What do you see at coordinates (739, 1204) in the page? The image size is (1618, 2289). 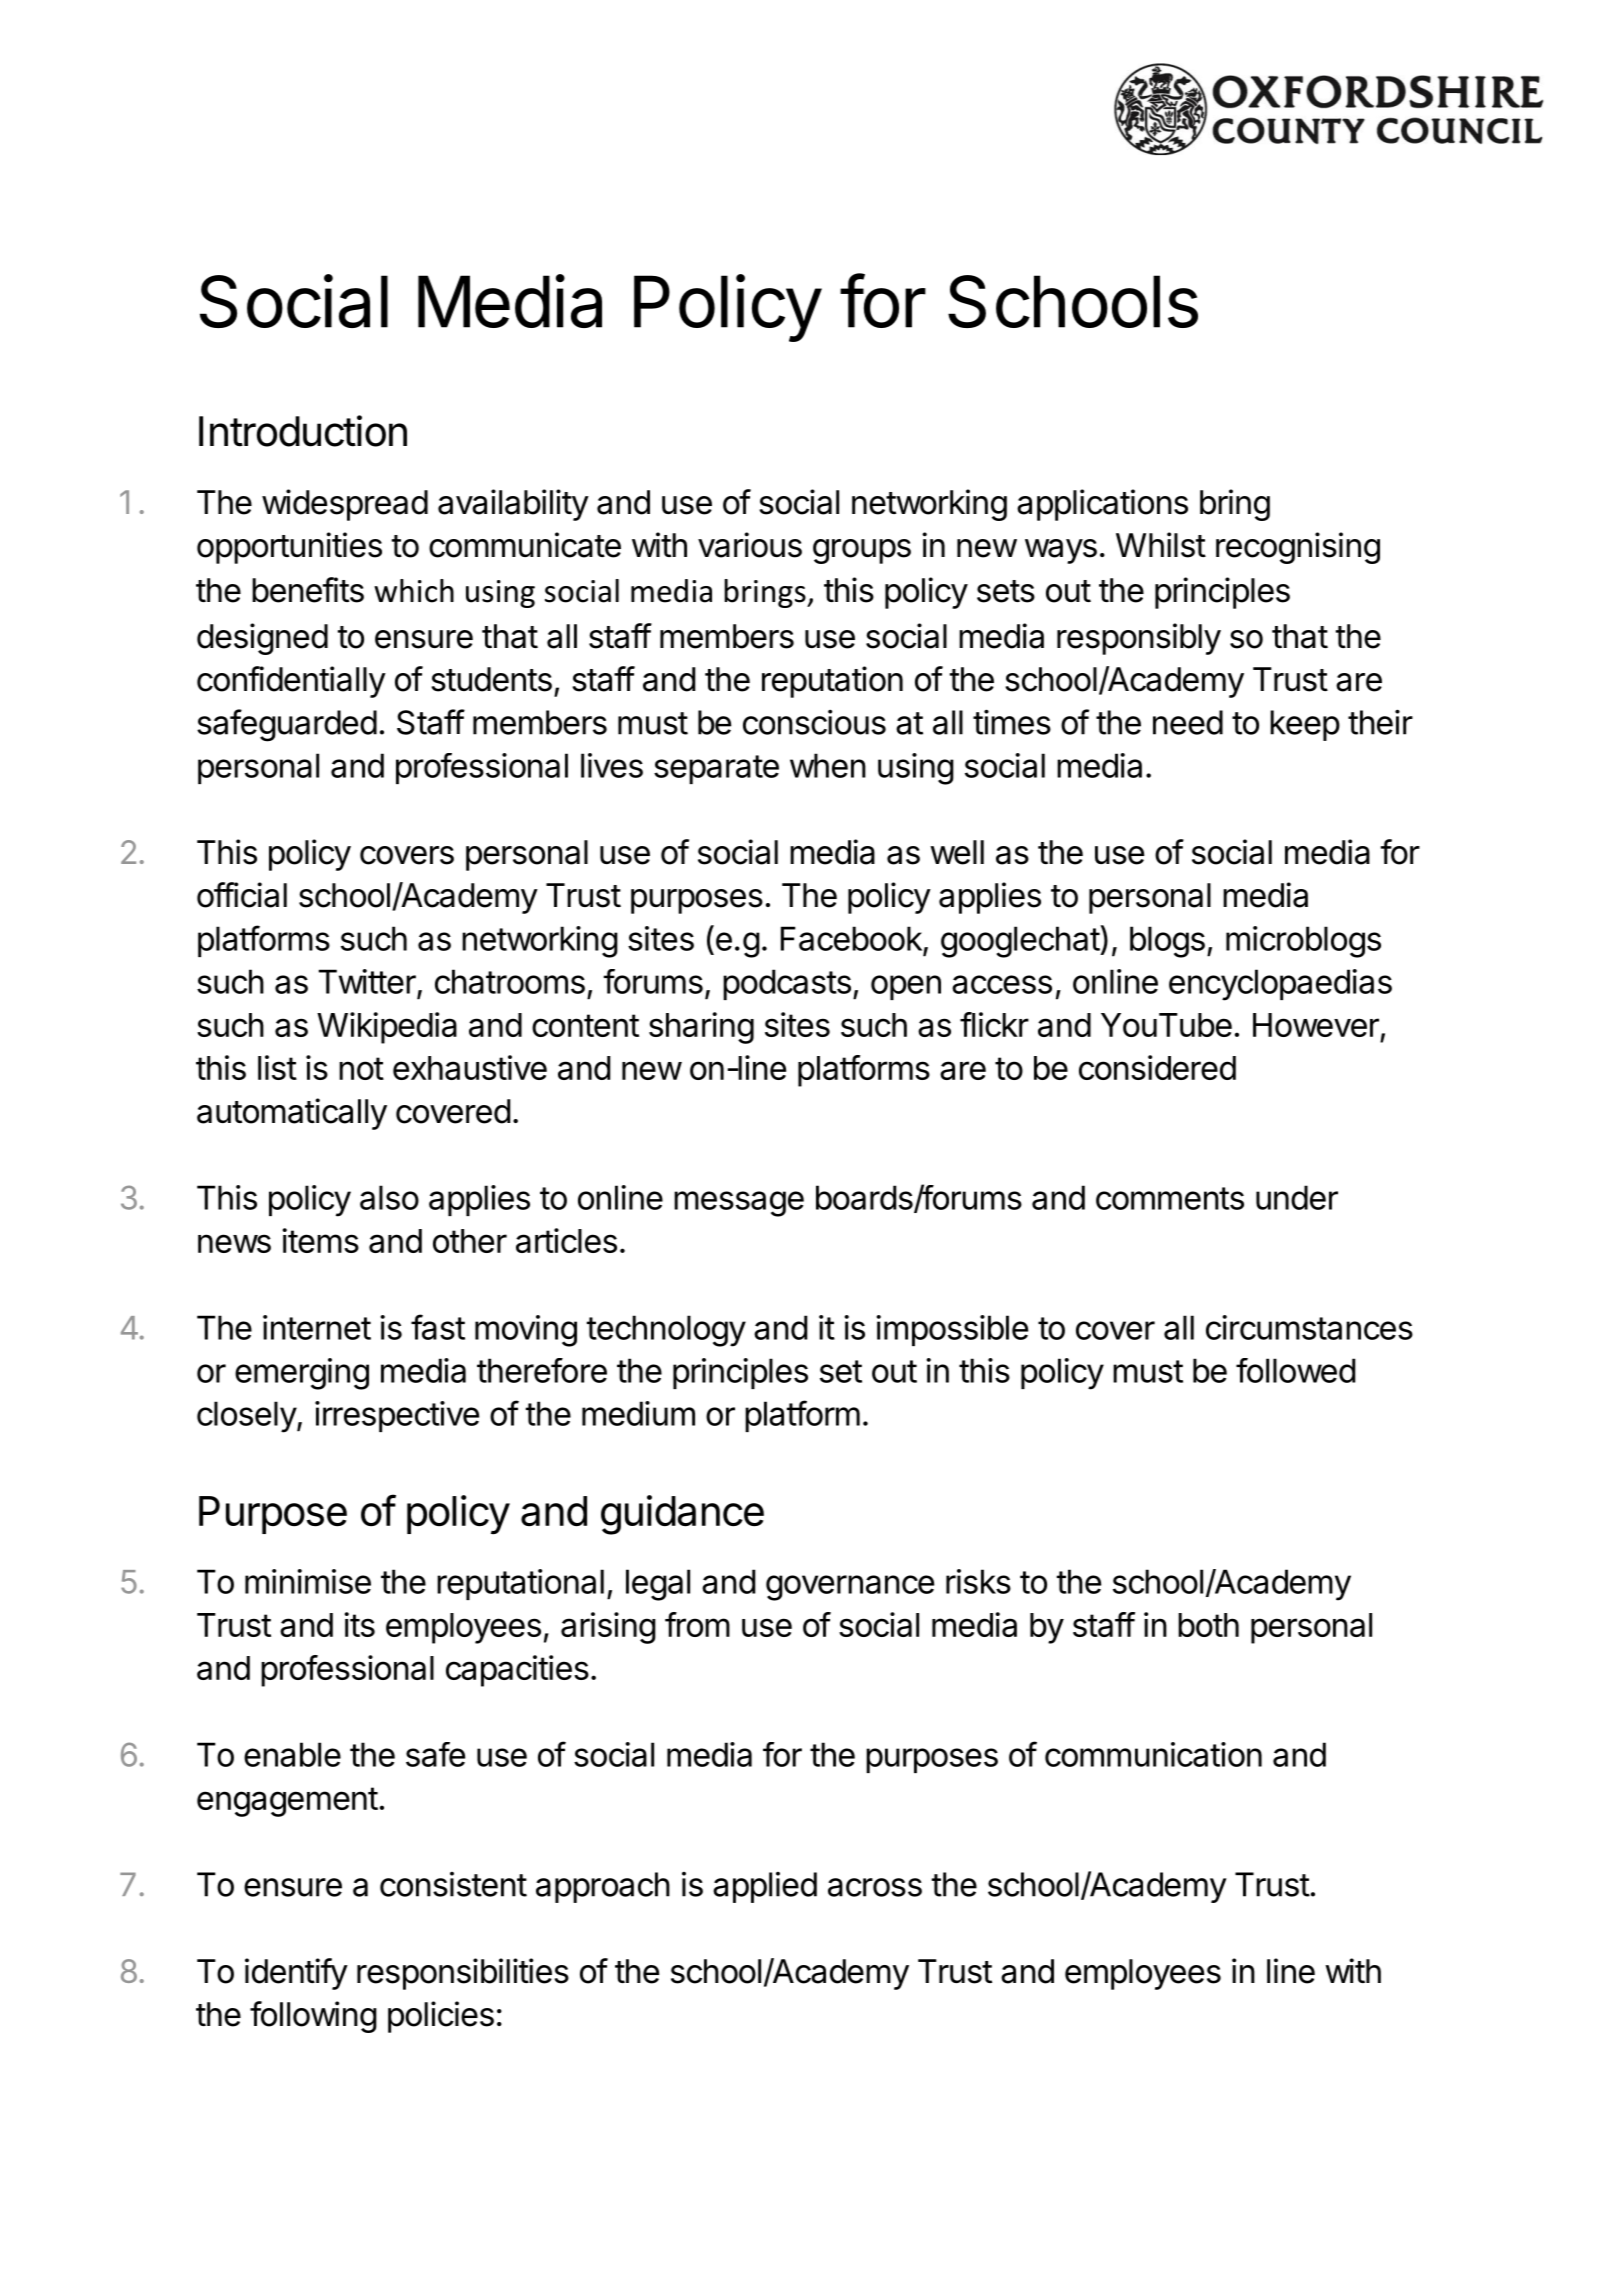 I see `message` at bounding box center [739, 1204].
